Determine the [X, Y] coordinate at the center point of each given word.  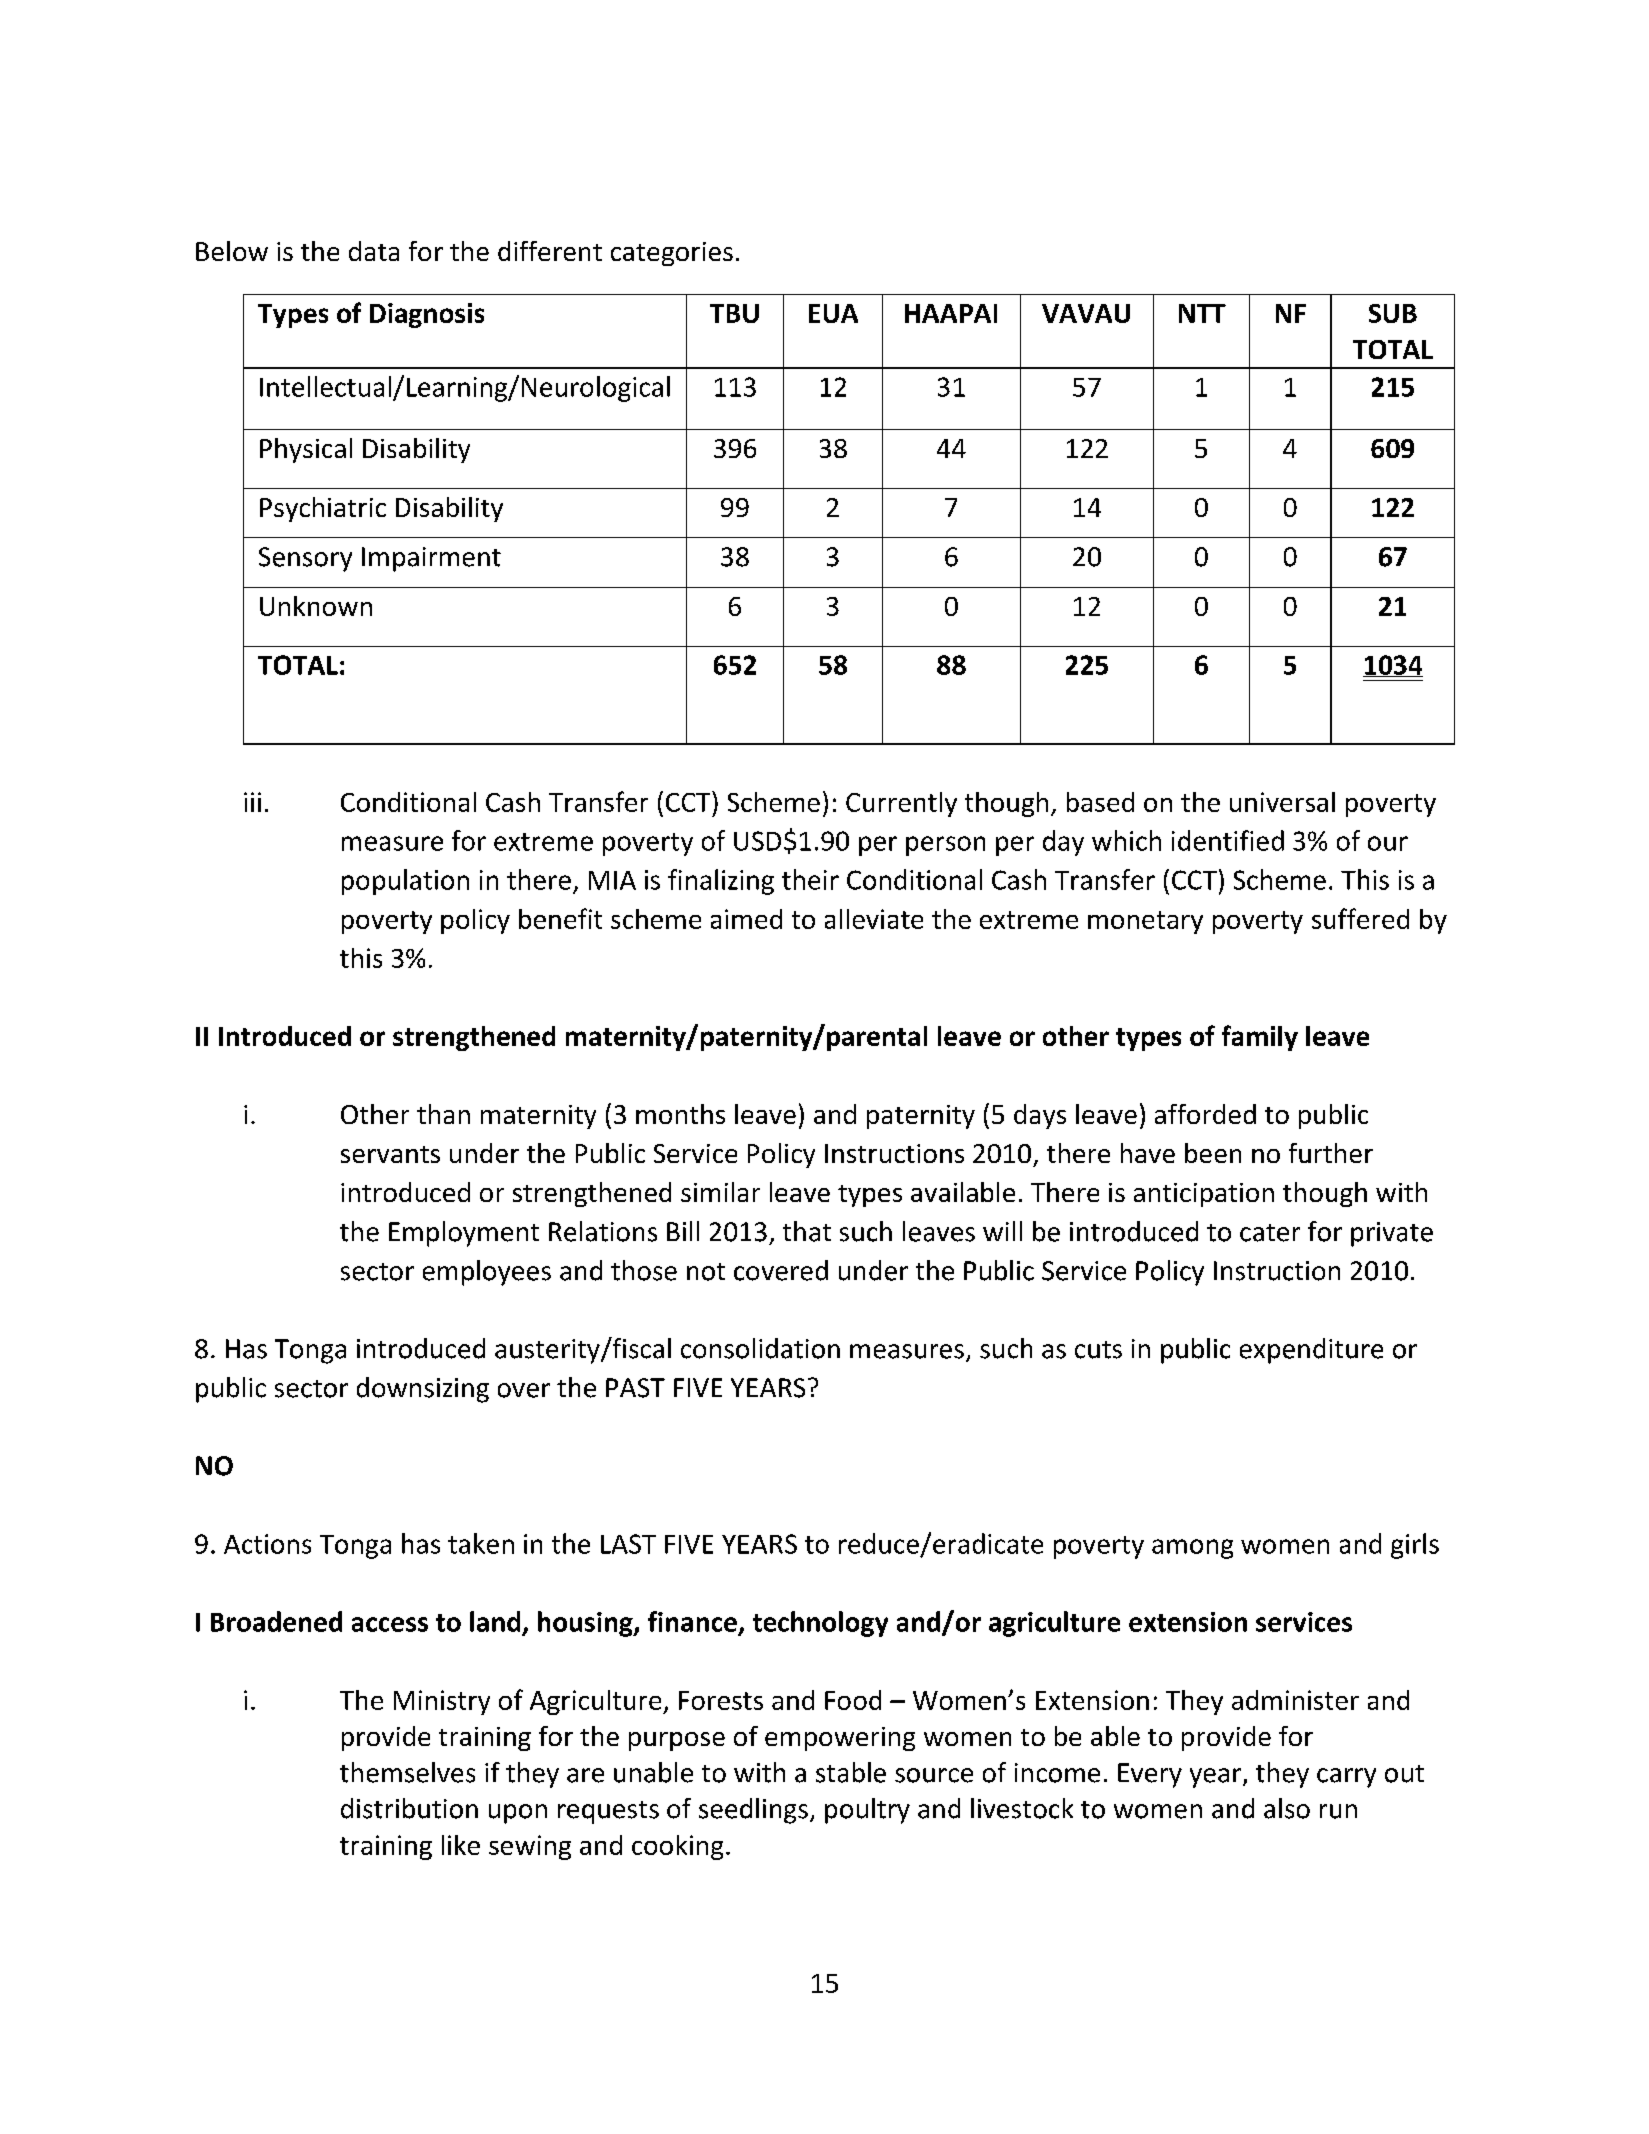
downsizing [423, 1390]
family [1260, 1038]
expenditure [1311, 1351]
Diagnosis [427, 315]
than [443, 1114]
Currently [901, 804]
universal [1282, 802]
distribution [409, 1808]
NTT [1202, 313]
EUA [833, 313]
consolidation [760, 1348]
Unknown [316, 606]
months [680, 1114]
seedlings [753, 1811]
